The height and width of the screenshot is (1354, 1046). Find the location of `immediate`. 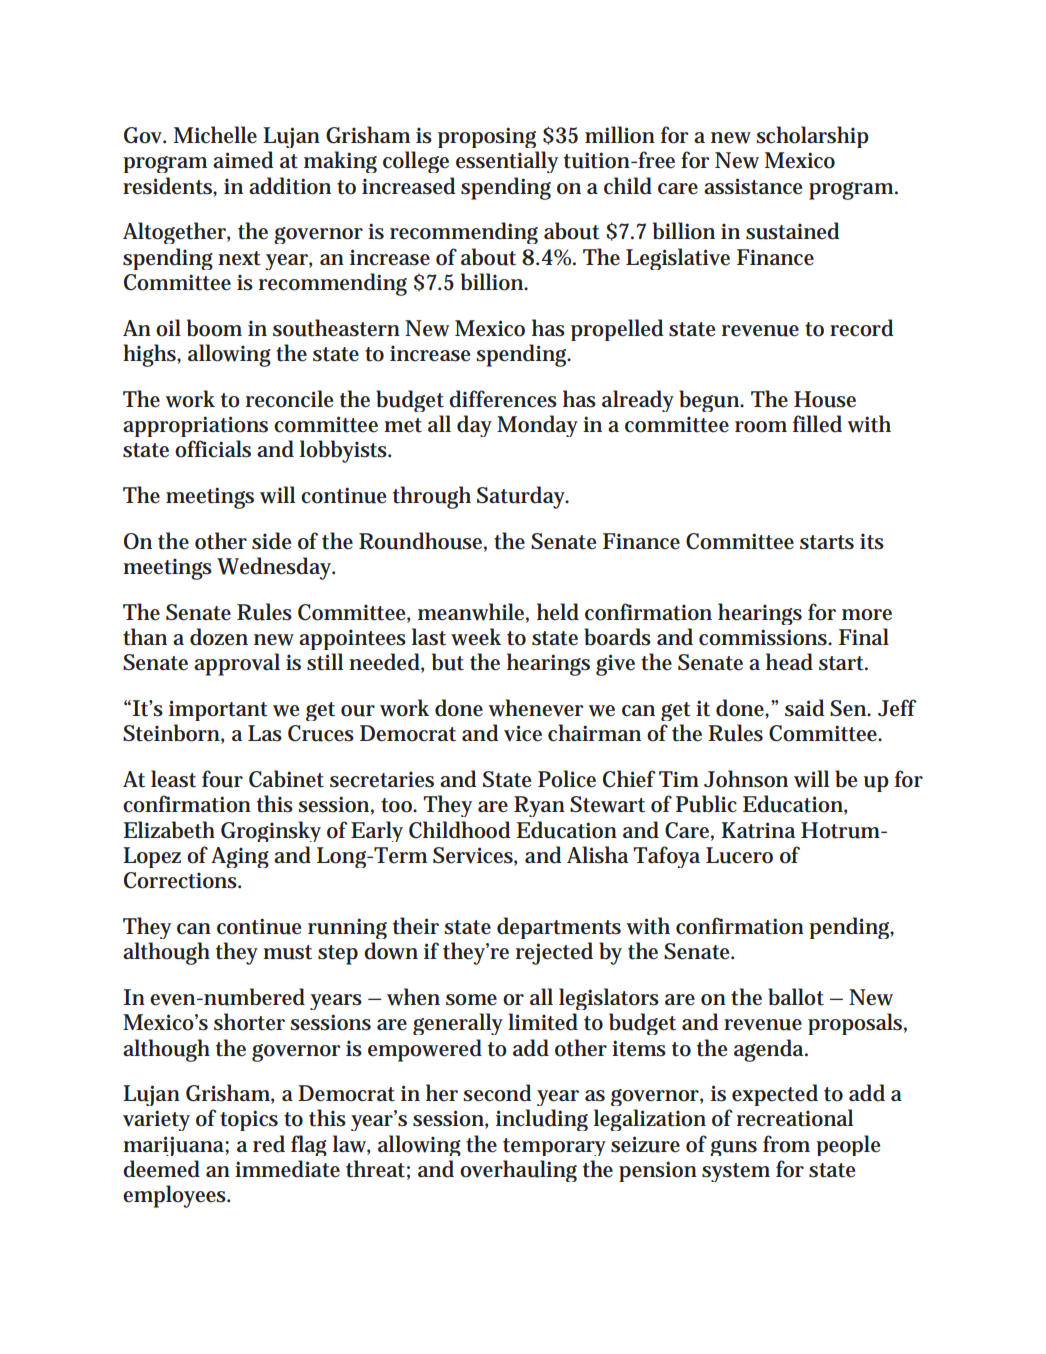

immediate is located at coordinates (287, 1169).
